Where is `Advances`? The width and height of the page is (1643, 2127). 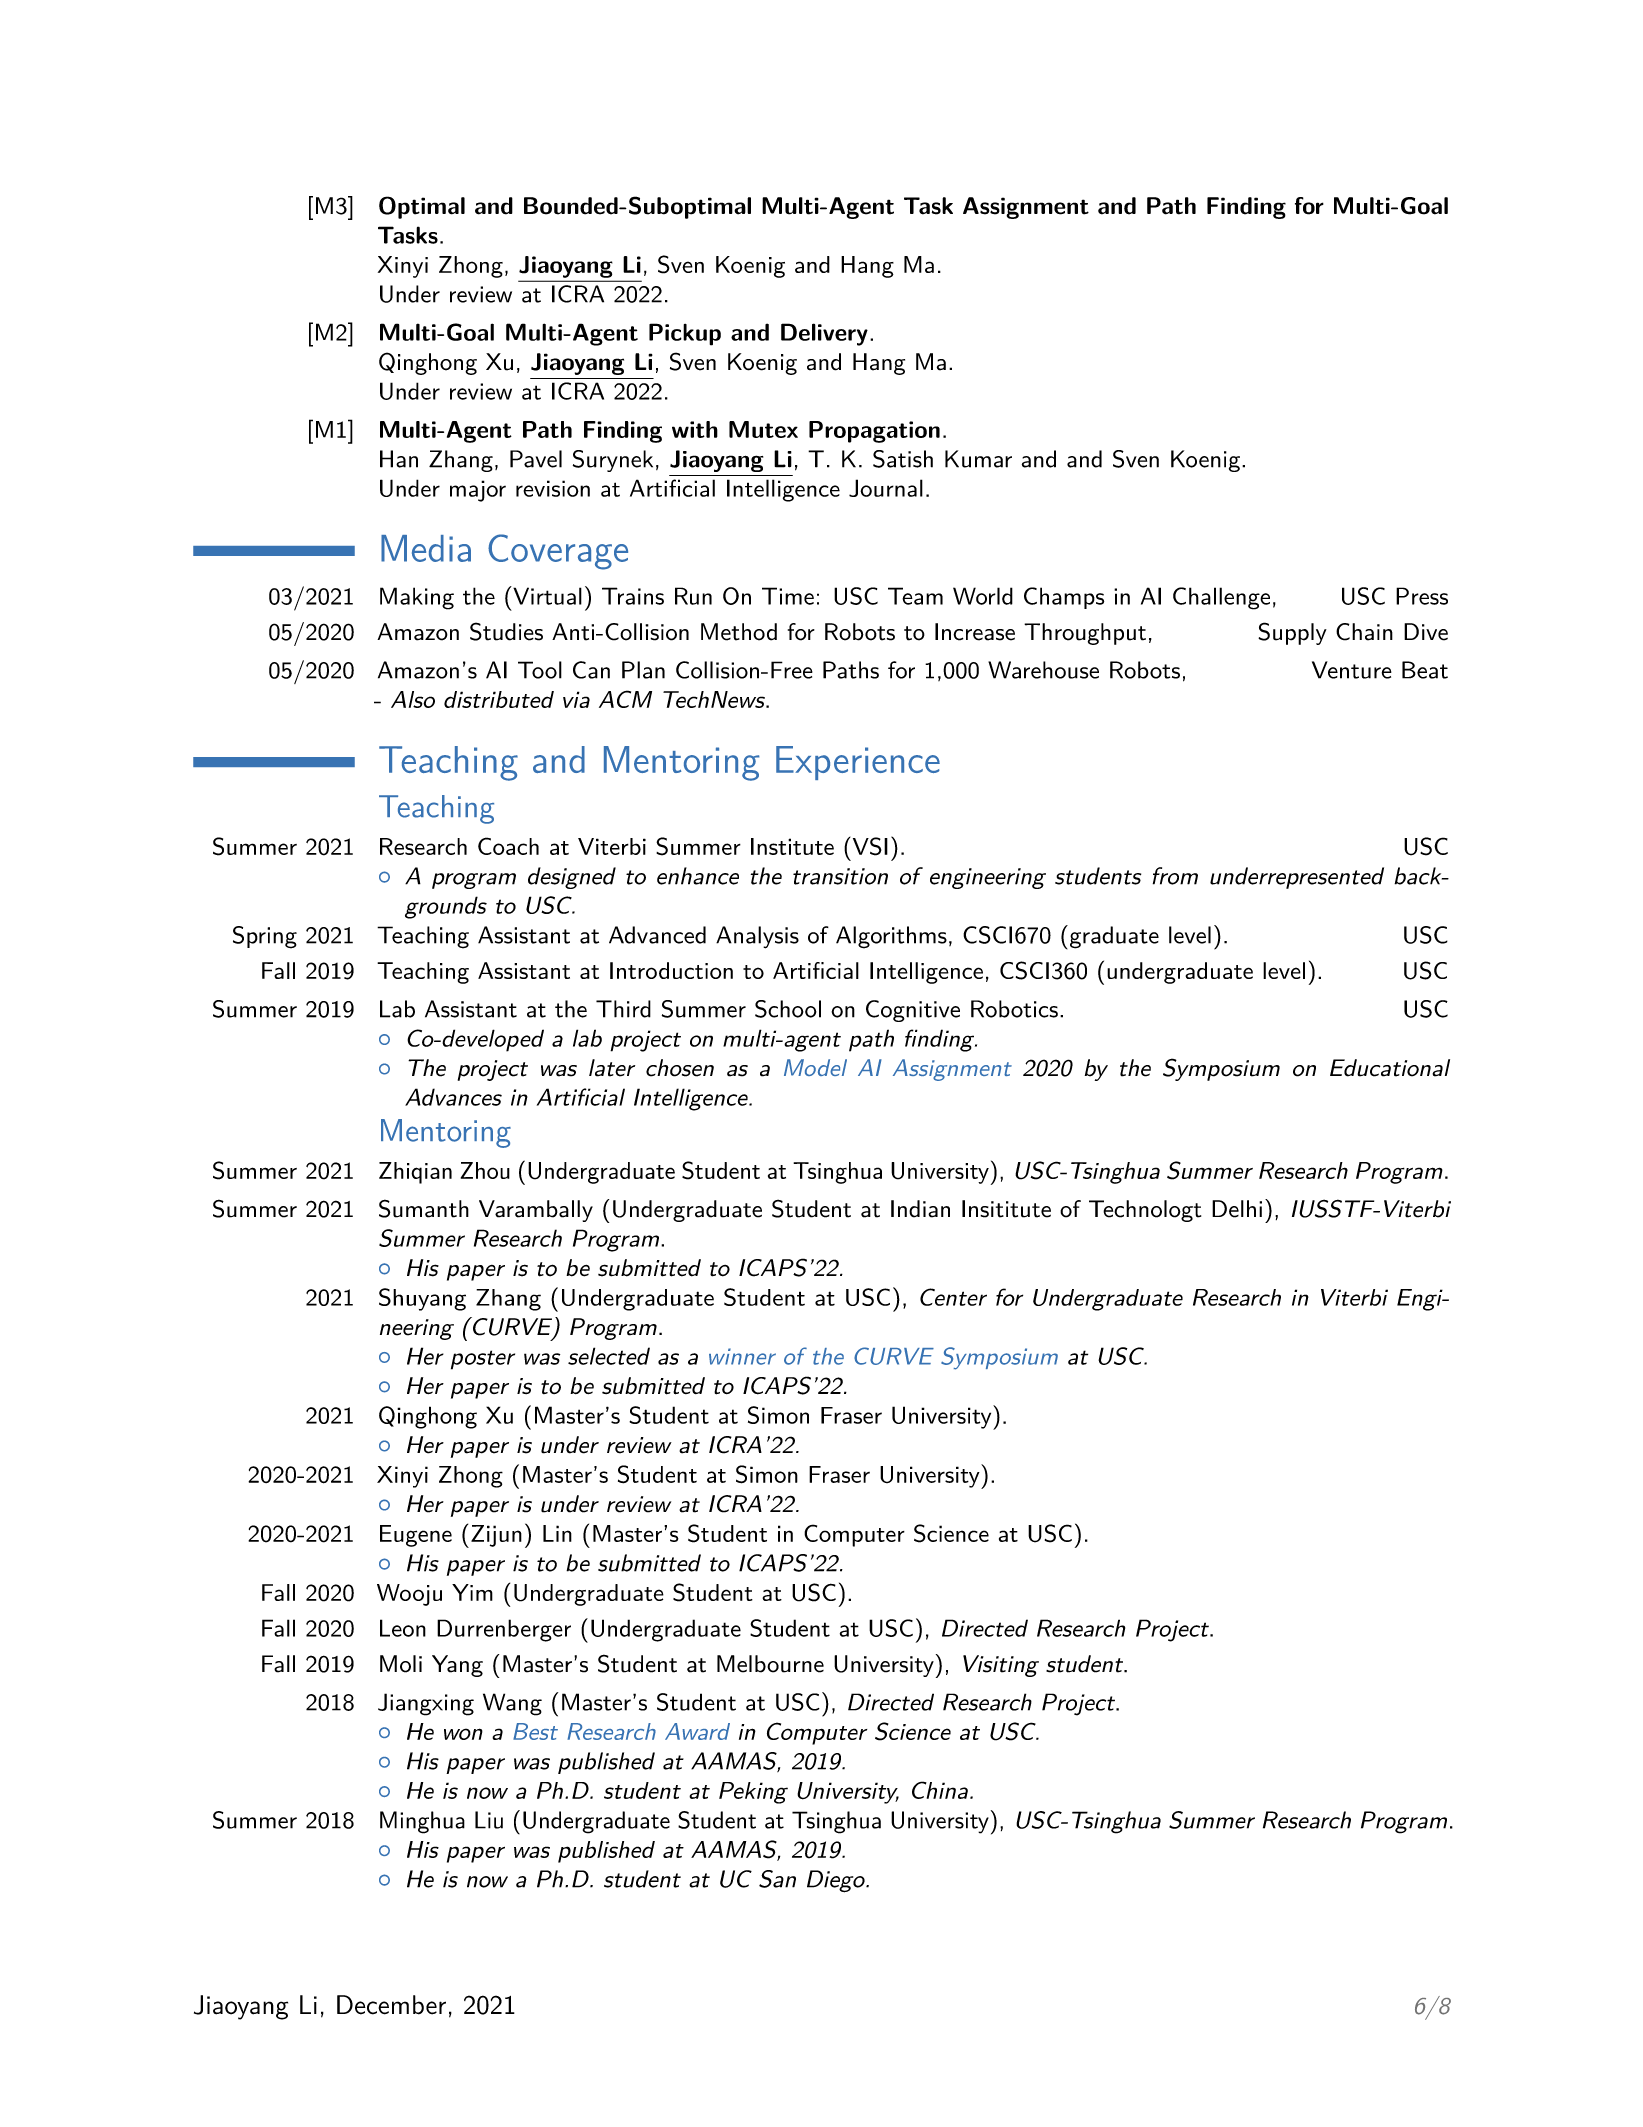
Advances is located at coordinates (453, 1097).
